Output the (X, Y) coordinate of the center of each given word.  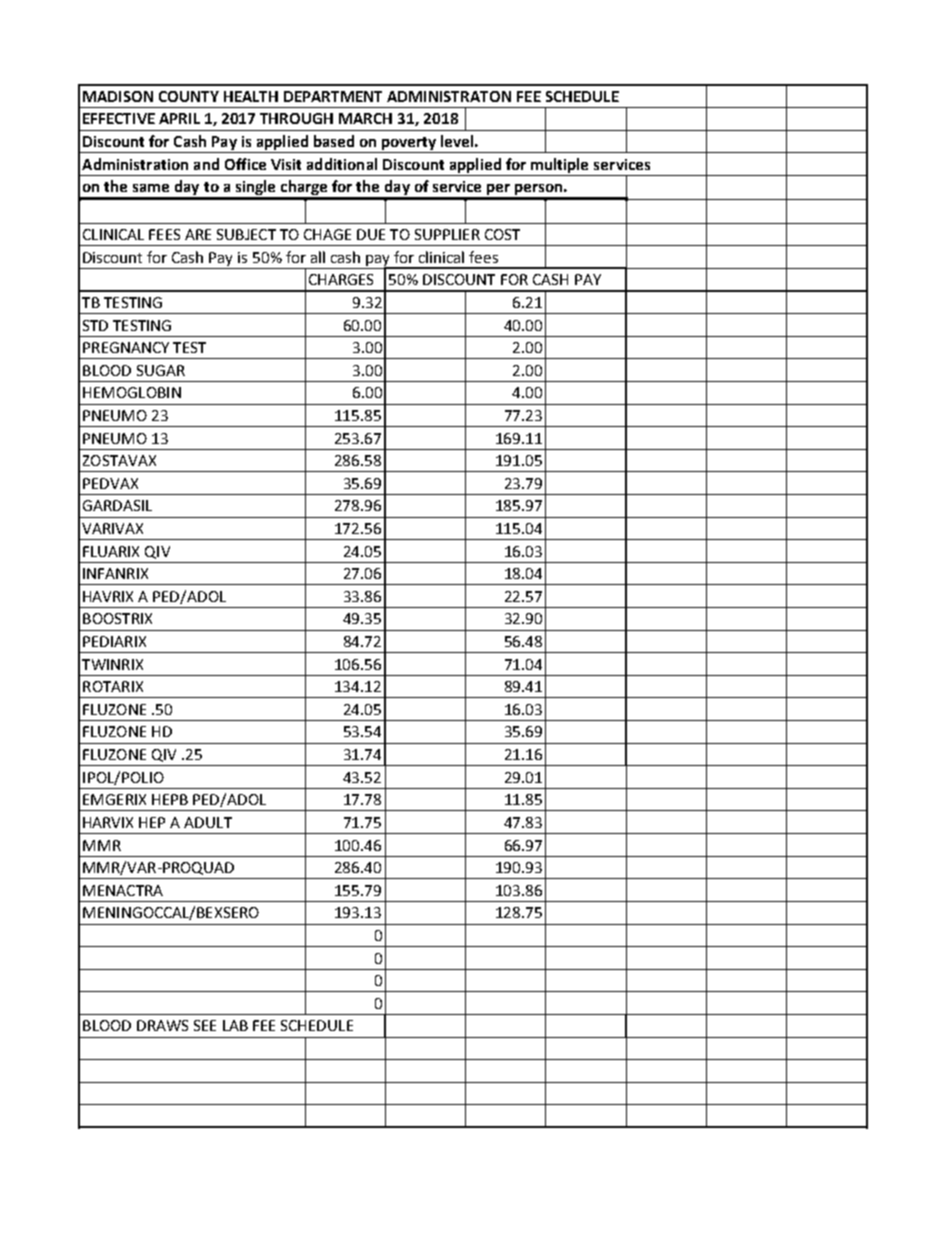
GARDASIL (117, 505)
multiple (559, 165)
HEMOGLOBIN (132, 392)
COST (502, 234)
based (334, 141)
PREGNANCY (126, 347)
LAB (235, 1025)
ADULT (208, 822)
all (318, 257)
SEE (205, 1025)
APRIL (179, 118)
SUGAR (161, 370)
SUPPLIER (447, 234)
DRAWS (162, 1025)
